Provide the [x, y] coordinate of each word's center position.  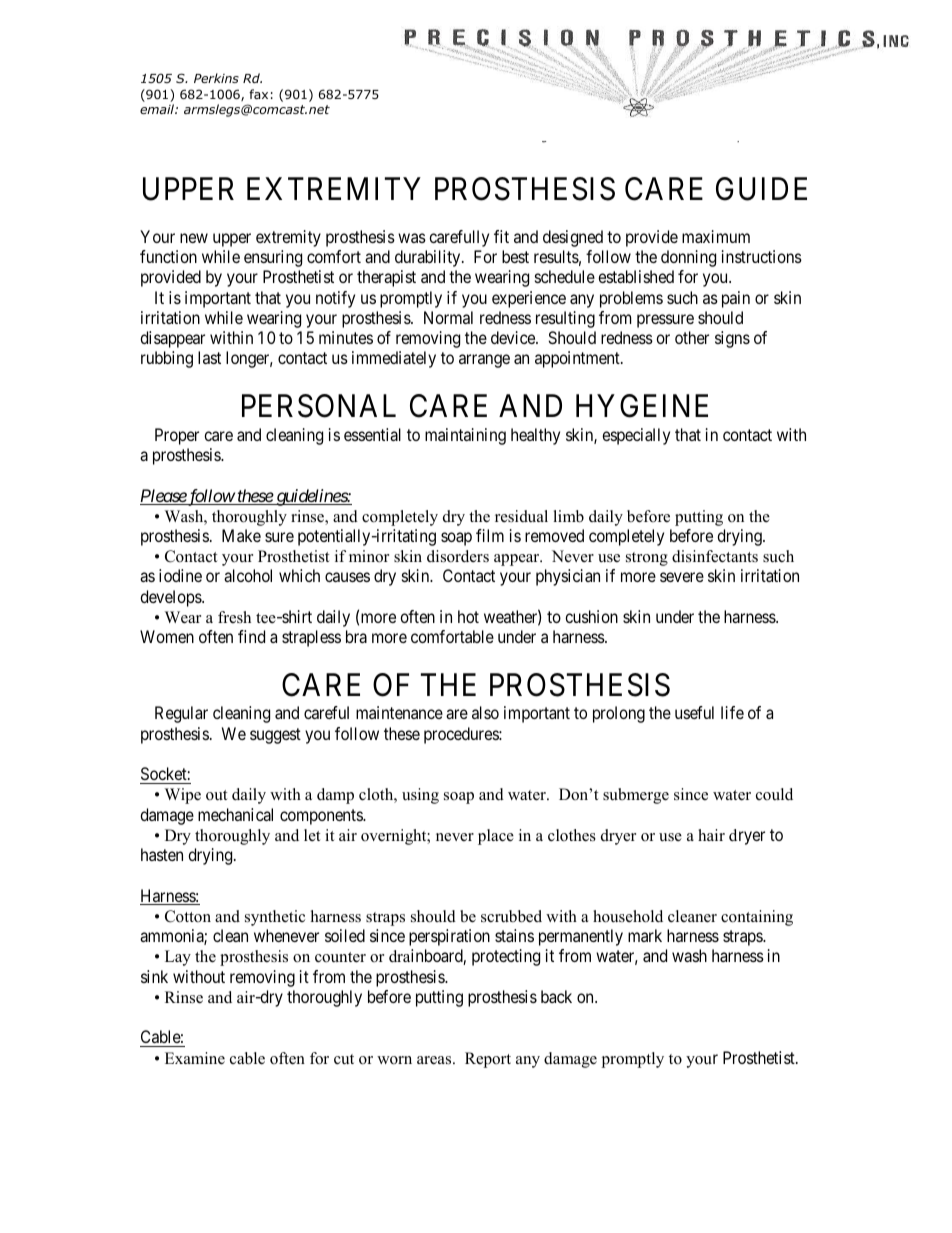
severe [682, 577]
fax [258, 94]
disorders [458, 556]
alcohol [248, 575]
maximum [716, 236]
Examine [195, 1058]
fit [501, 236]
